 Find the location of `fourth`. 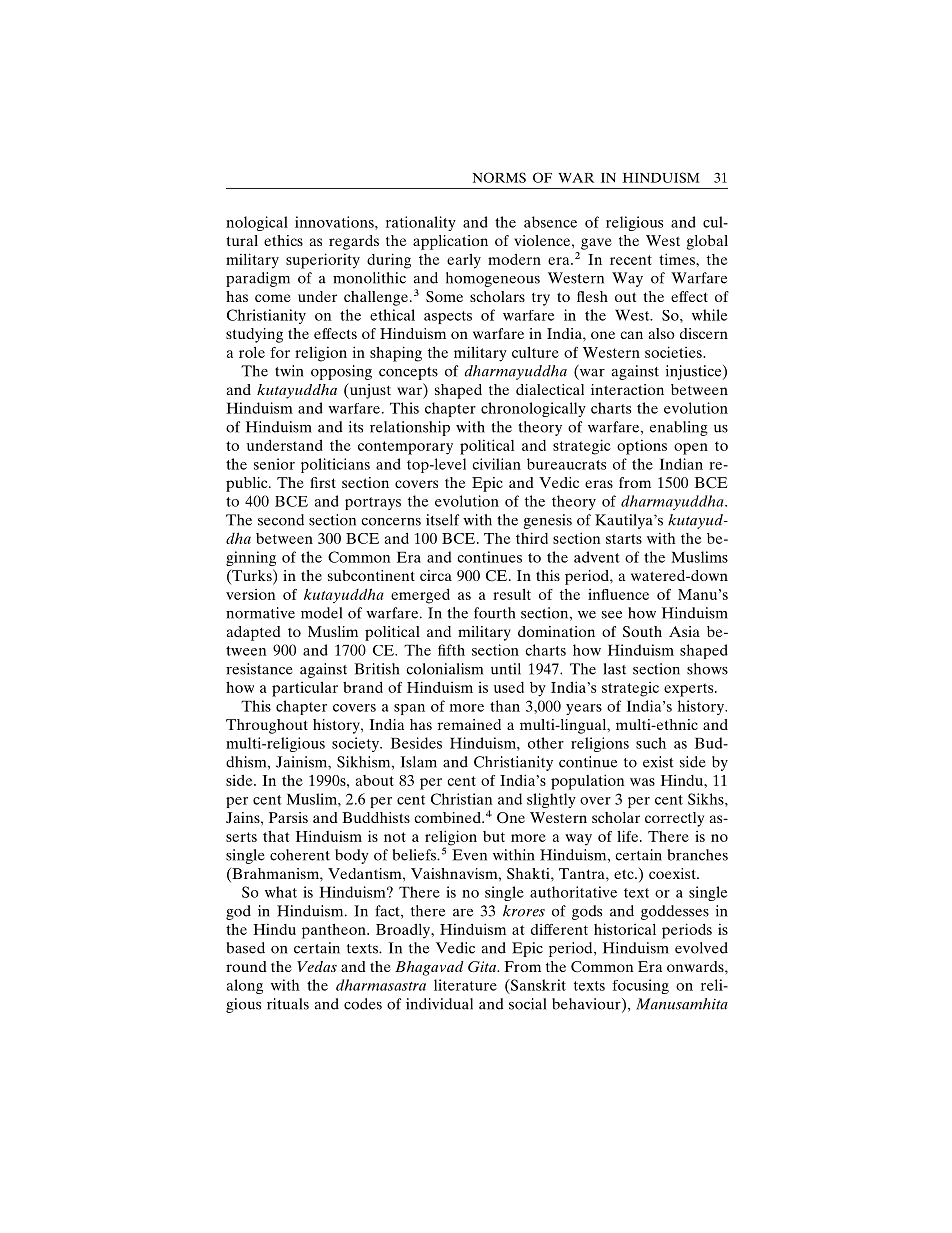

fourth is located at coordinates (495, 613).
